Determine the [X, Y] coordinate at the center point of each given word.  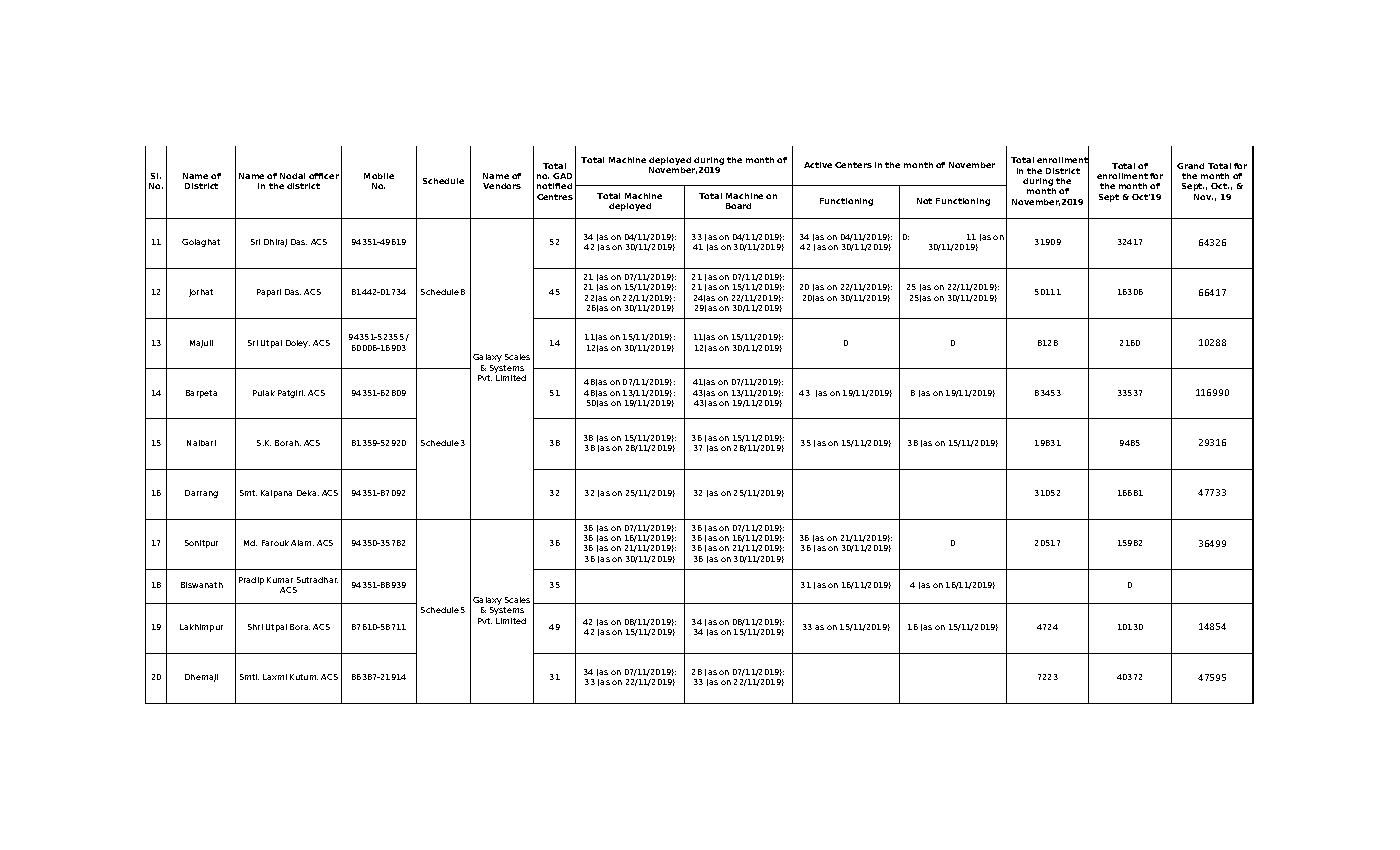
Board [738, 206]
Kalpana [276, 494]
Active [818, 165]
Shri [255, 627]
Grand [1190, 166]
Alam [302, 543]
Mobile [379, 176]
